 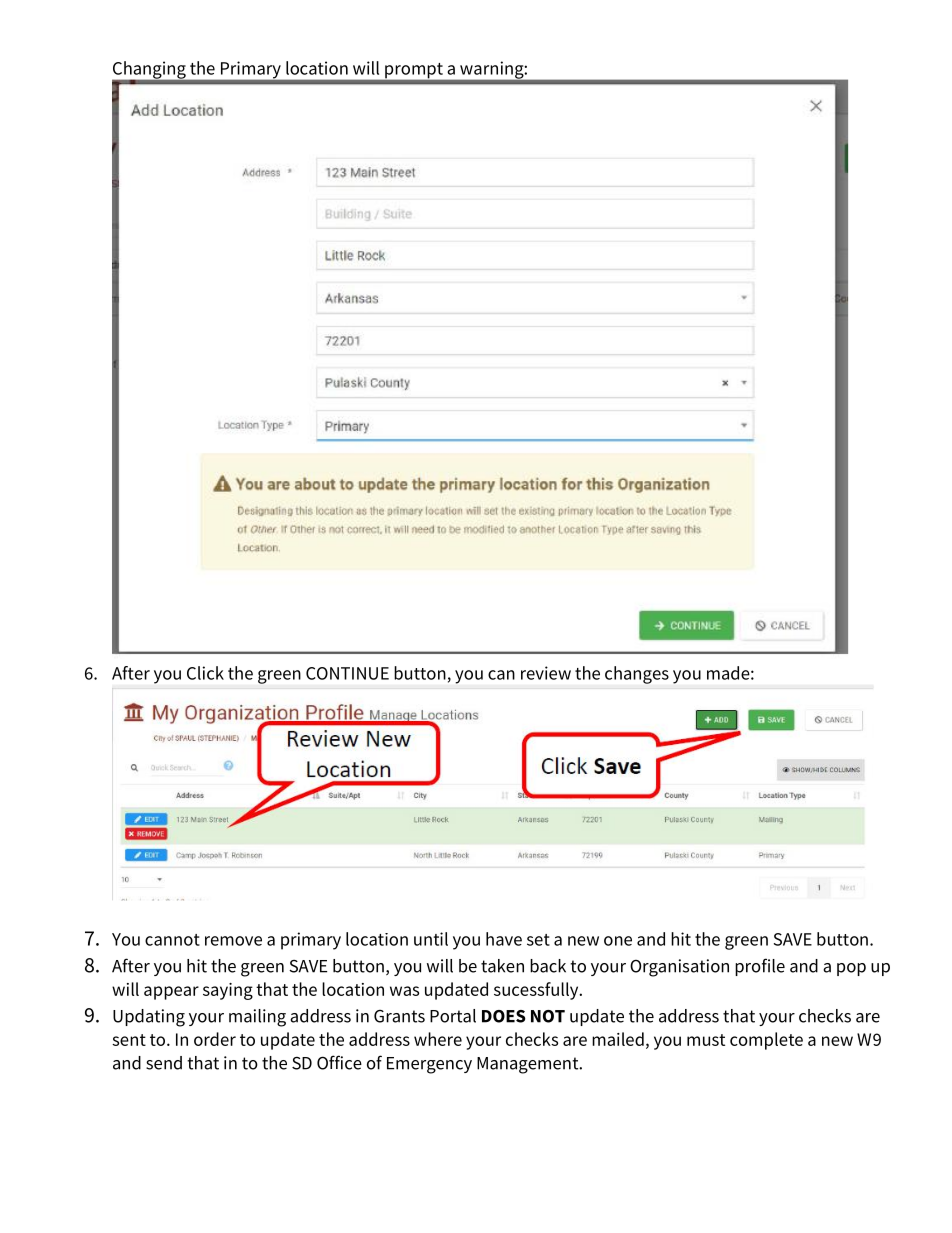 I want to click on set, so click(x=538, y=940).
